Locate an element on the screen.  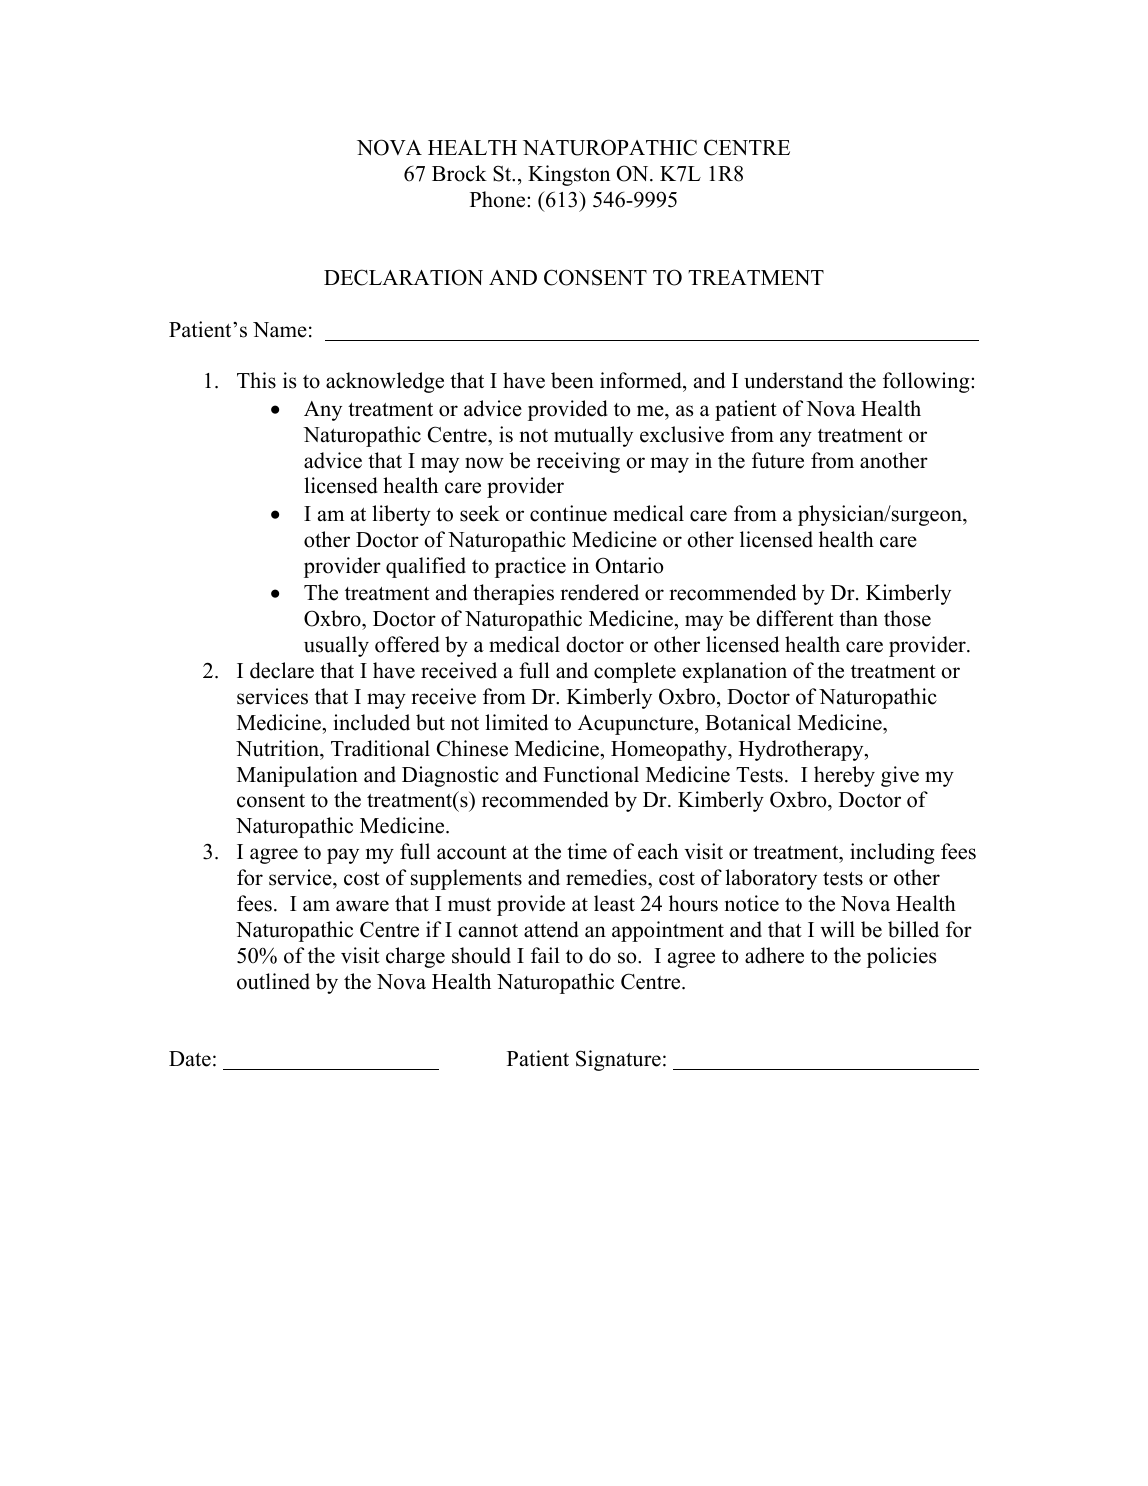
Kingston is located at coordinates (569, 175).
